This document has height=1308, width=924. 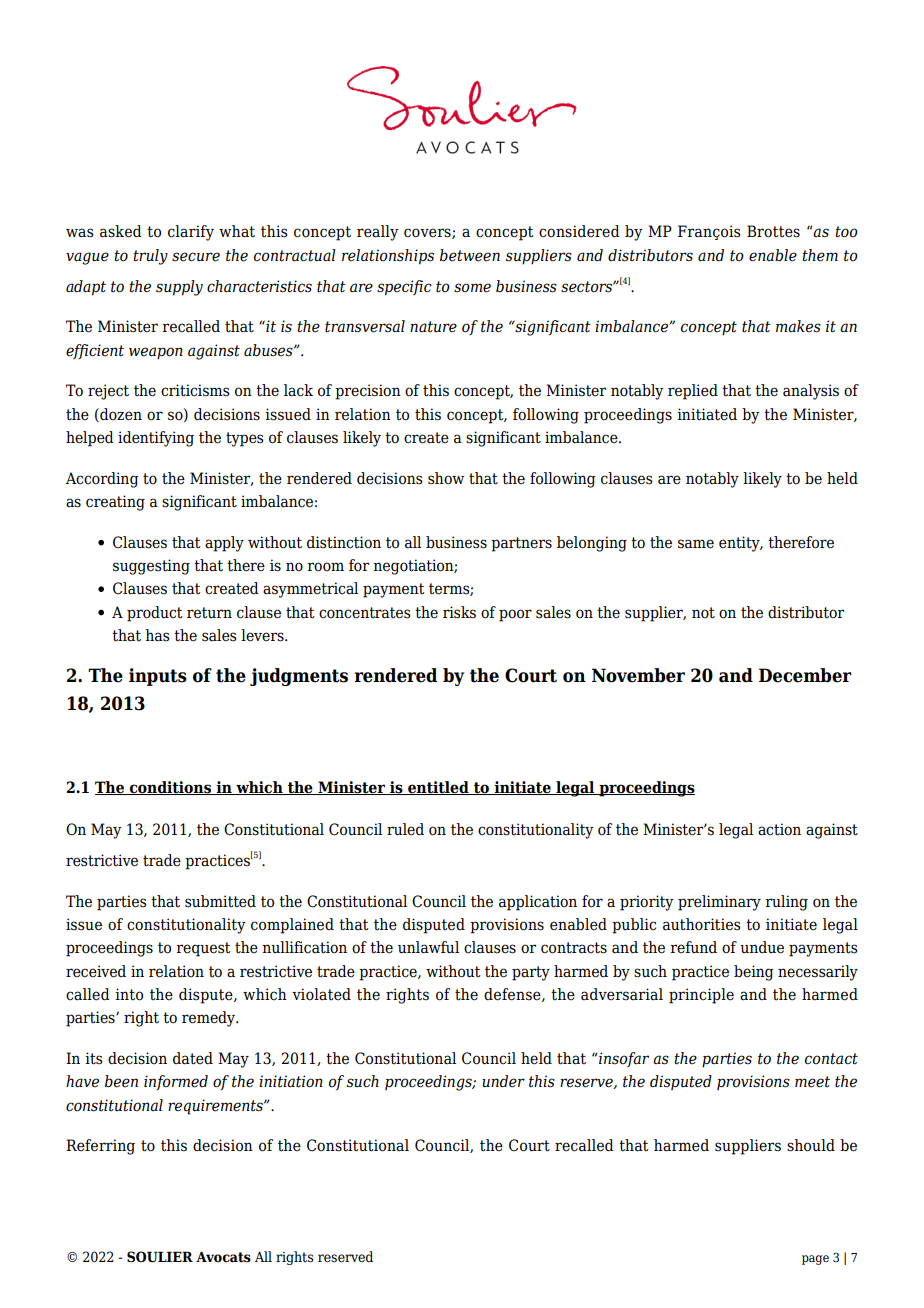 What do you see at coordinates (220, 901) in the document?
I see `submitted` at bounding box center [220, 901].
